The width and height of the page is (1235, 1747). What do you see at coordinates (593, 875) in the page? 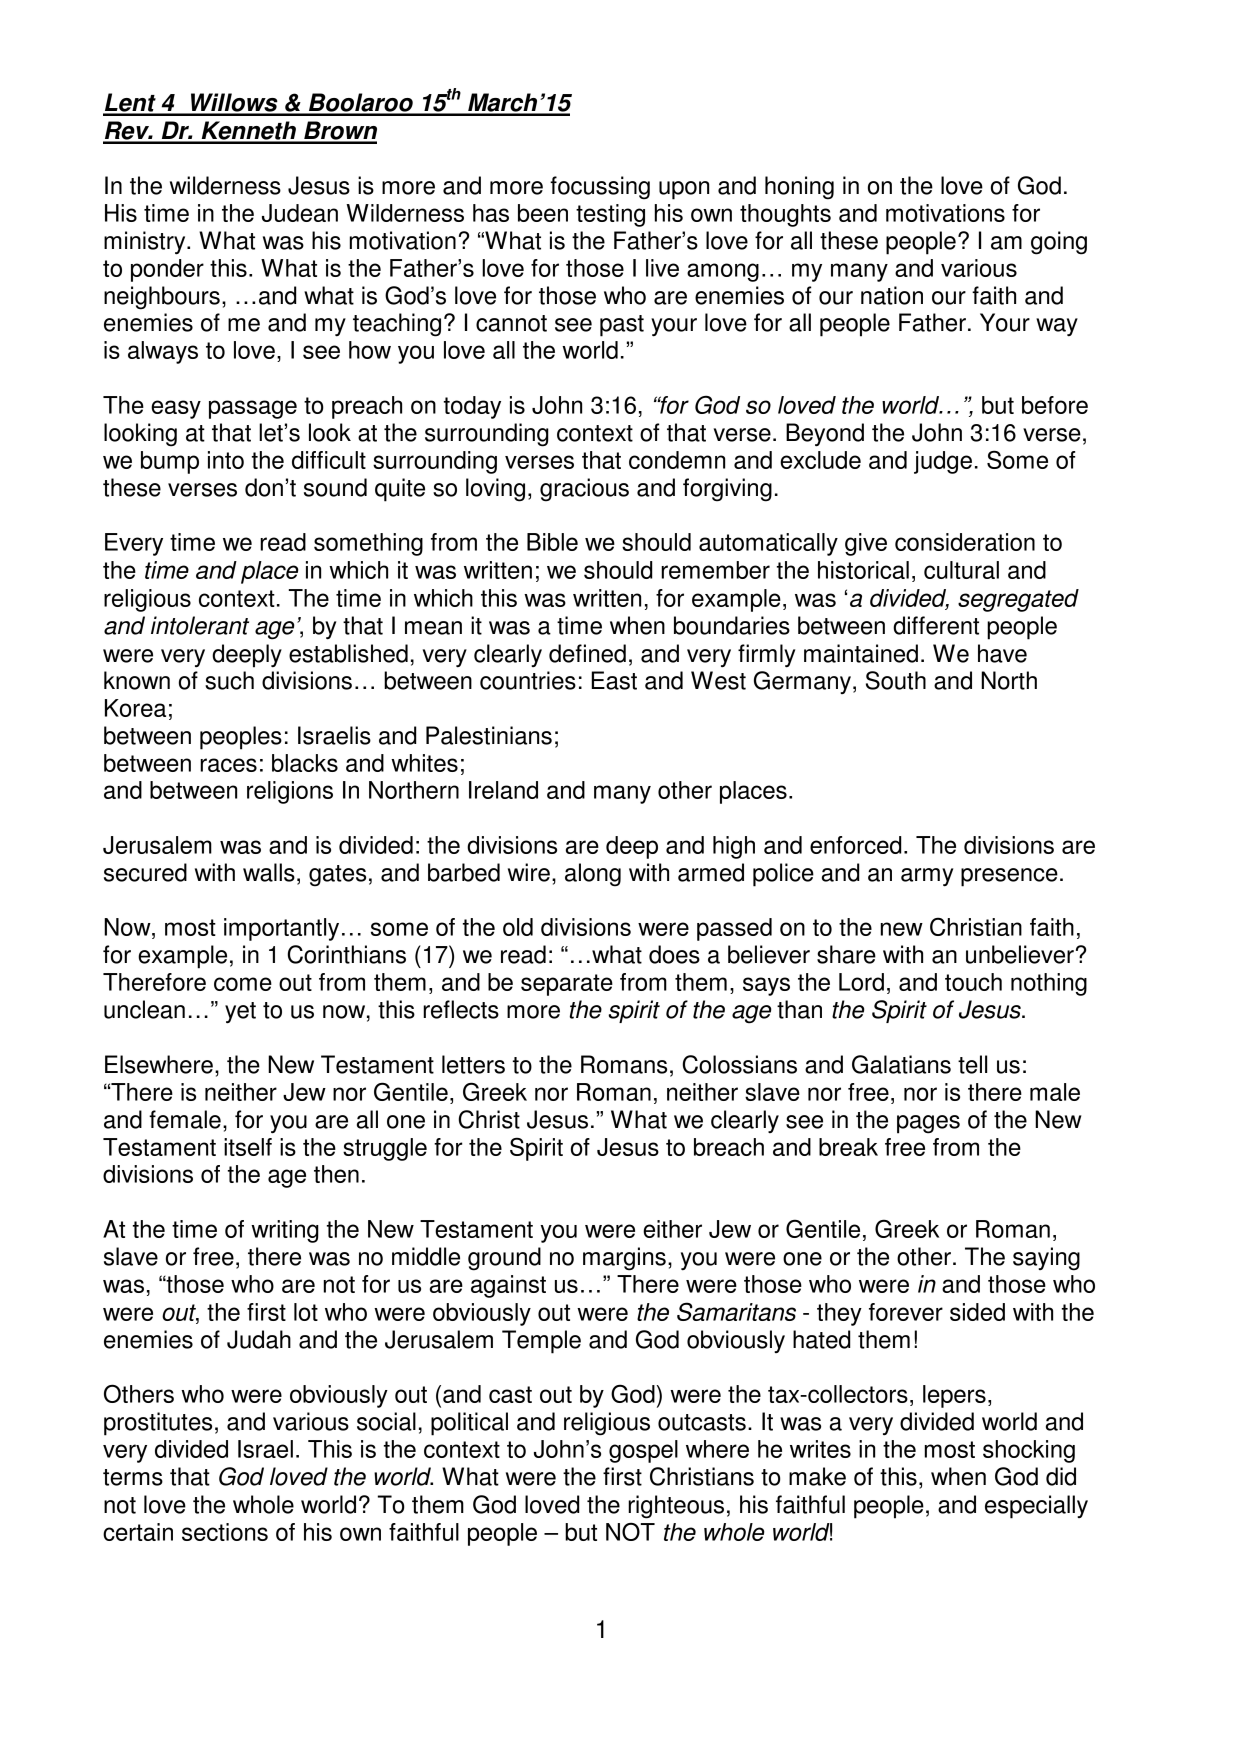
I see `along` at bounding box center [593, 875].
